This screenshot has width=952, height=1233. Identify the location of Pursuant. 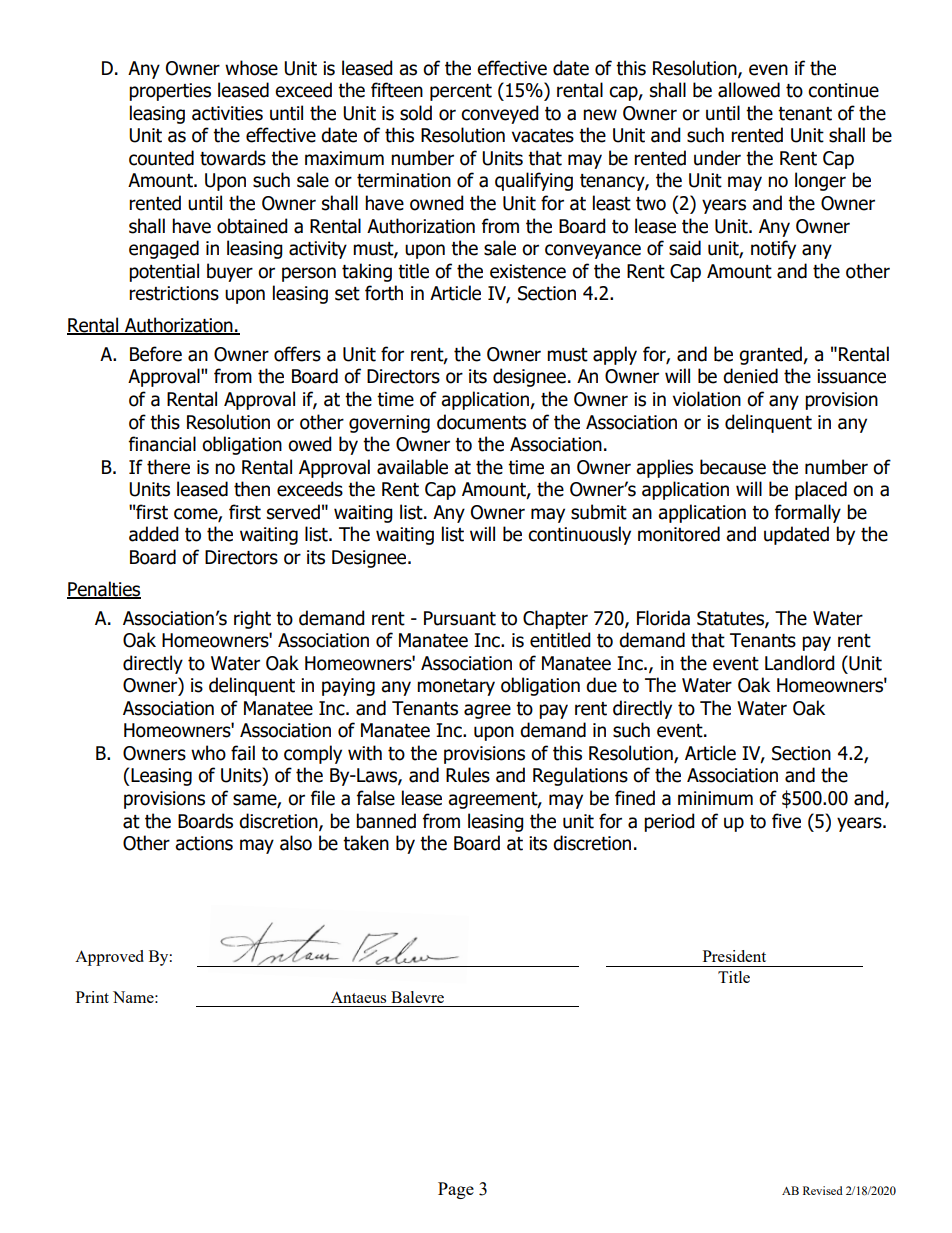
(460, 618).
